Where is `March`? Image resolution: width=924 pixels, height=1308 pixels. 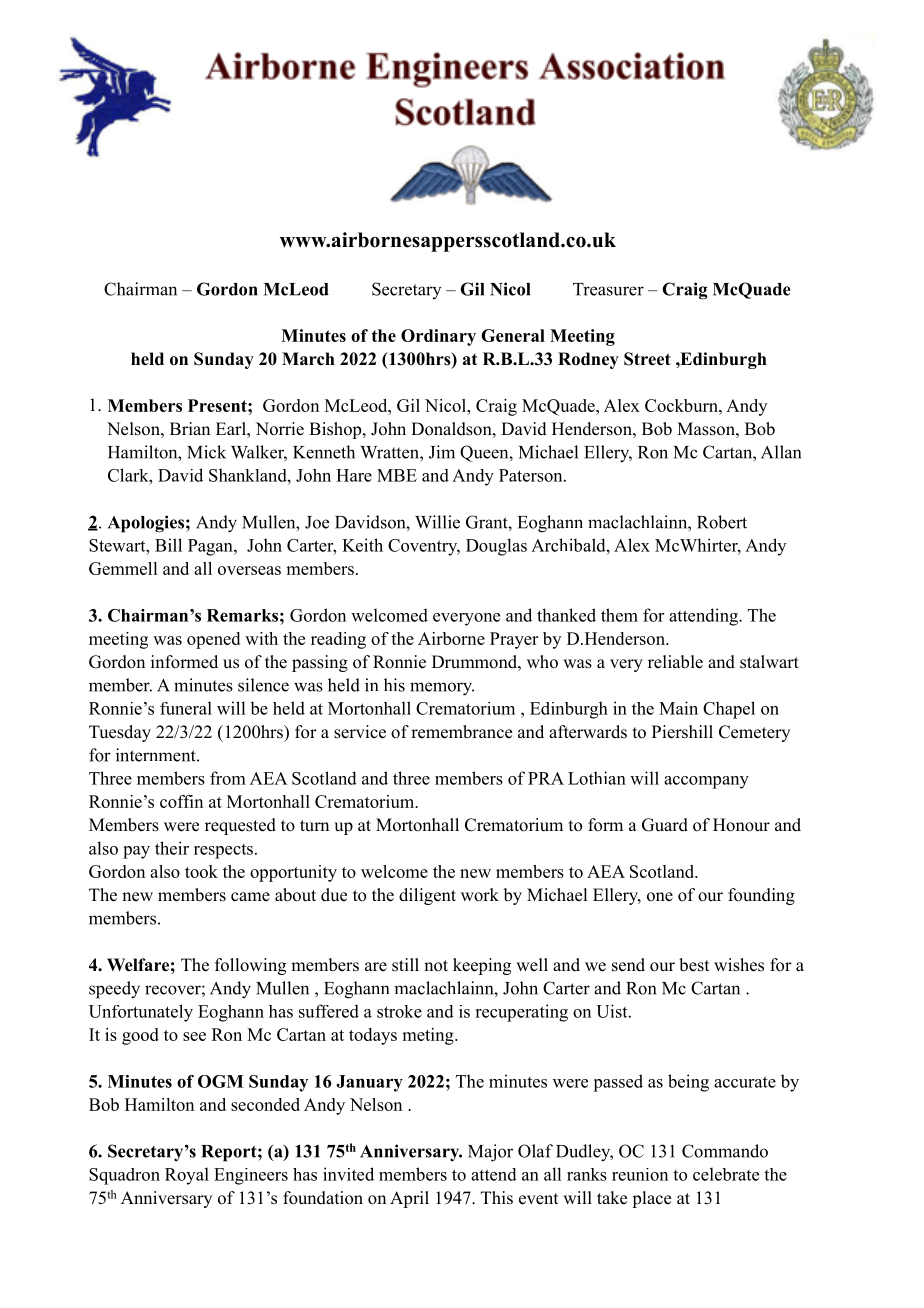
March is located at coordinates (308, 359).
